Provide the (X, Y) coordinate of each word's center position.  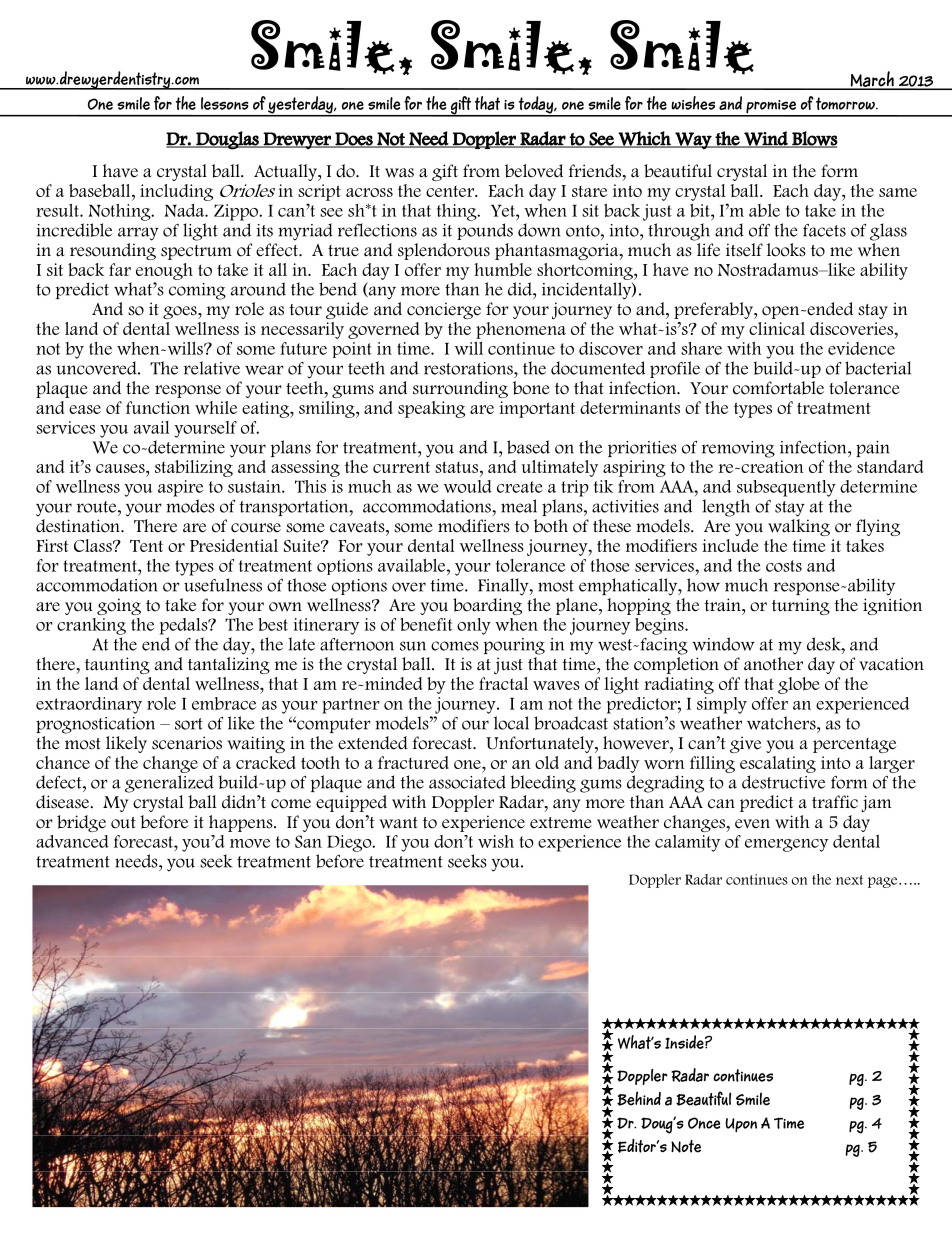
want (399, 823)
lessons (225, 103)
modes (190, 506)
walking (799, 527)
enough (164, 271)
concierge (444, 310)
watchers (782, 723)
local (511, 723)
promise (771, 108)
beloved (534, 171)
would (468, 486)
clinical (777, 328)
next (849, 880)
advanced (72, 841)
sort (189, 724)
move (250, 843)
